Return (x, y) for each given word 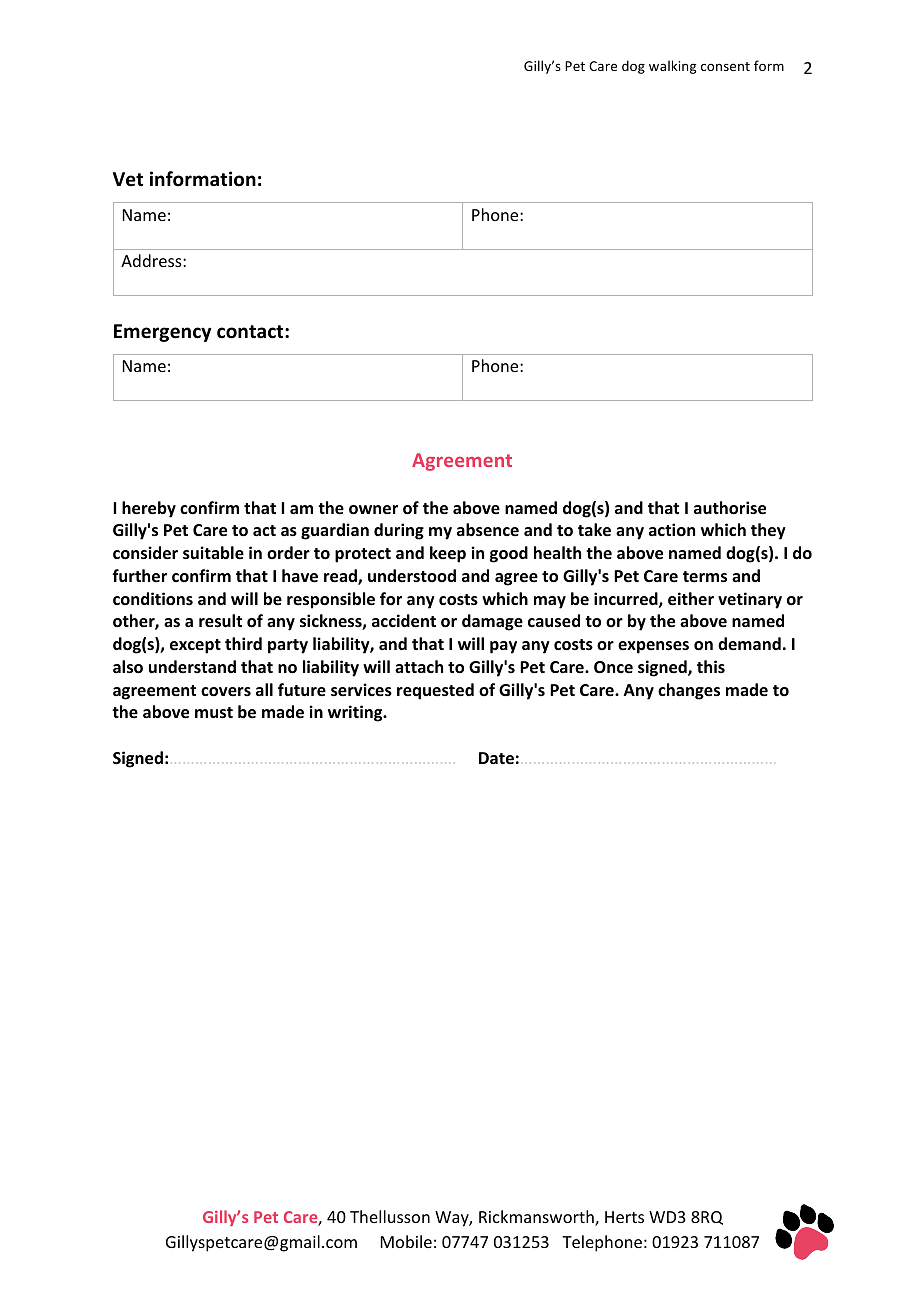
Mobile (406, 1241)
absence (488, 530)
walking (672, 67)
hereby (149, 509)
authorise (730, 508)
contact (251, 332)
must (214, 713)
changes (689, 691)
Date (496, 758)
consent (725, 66)
